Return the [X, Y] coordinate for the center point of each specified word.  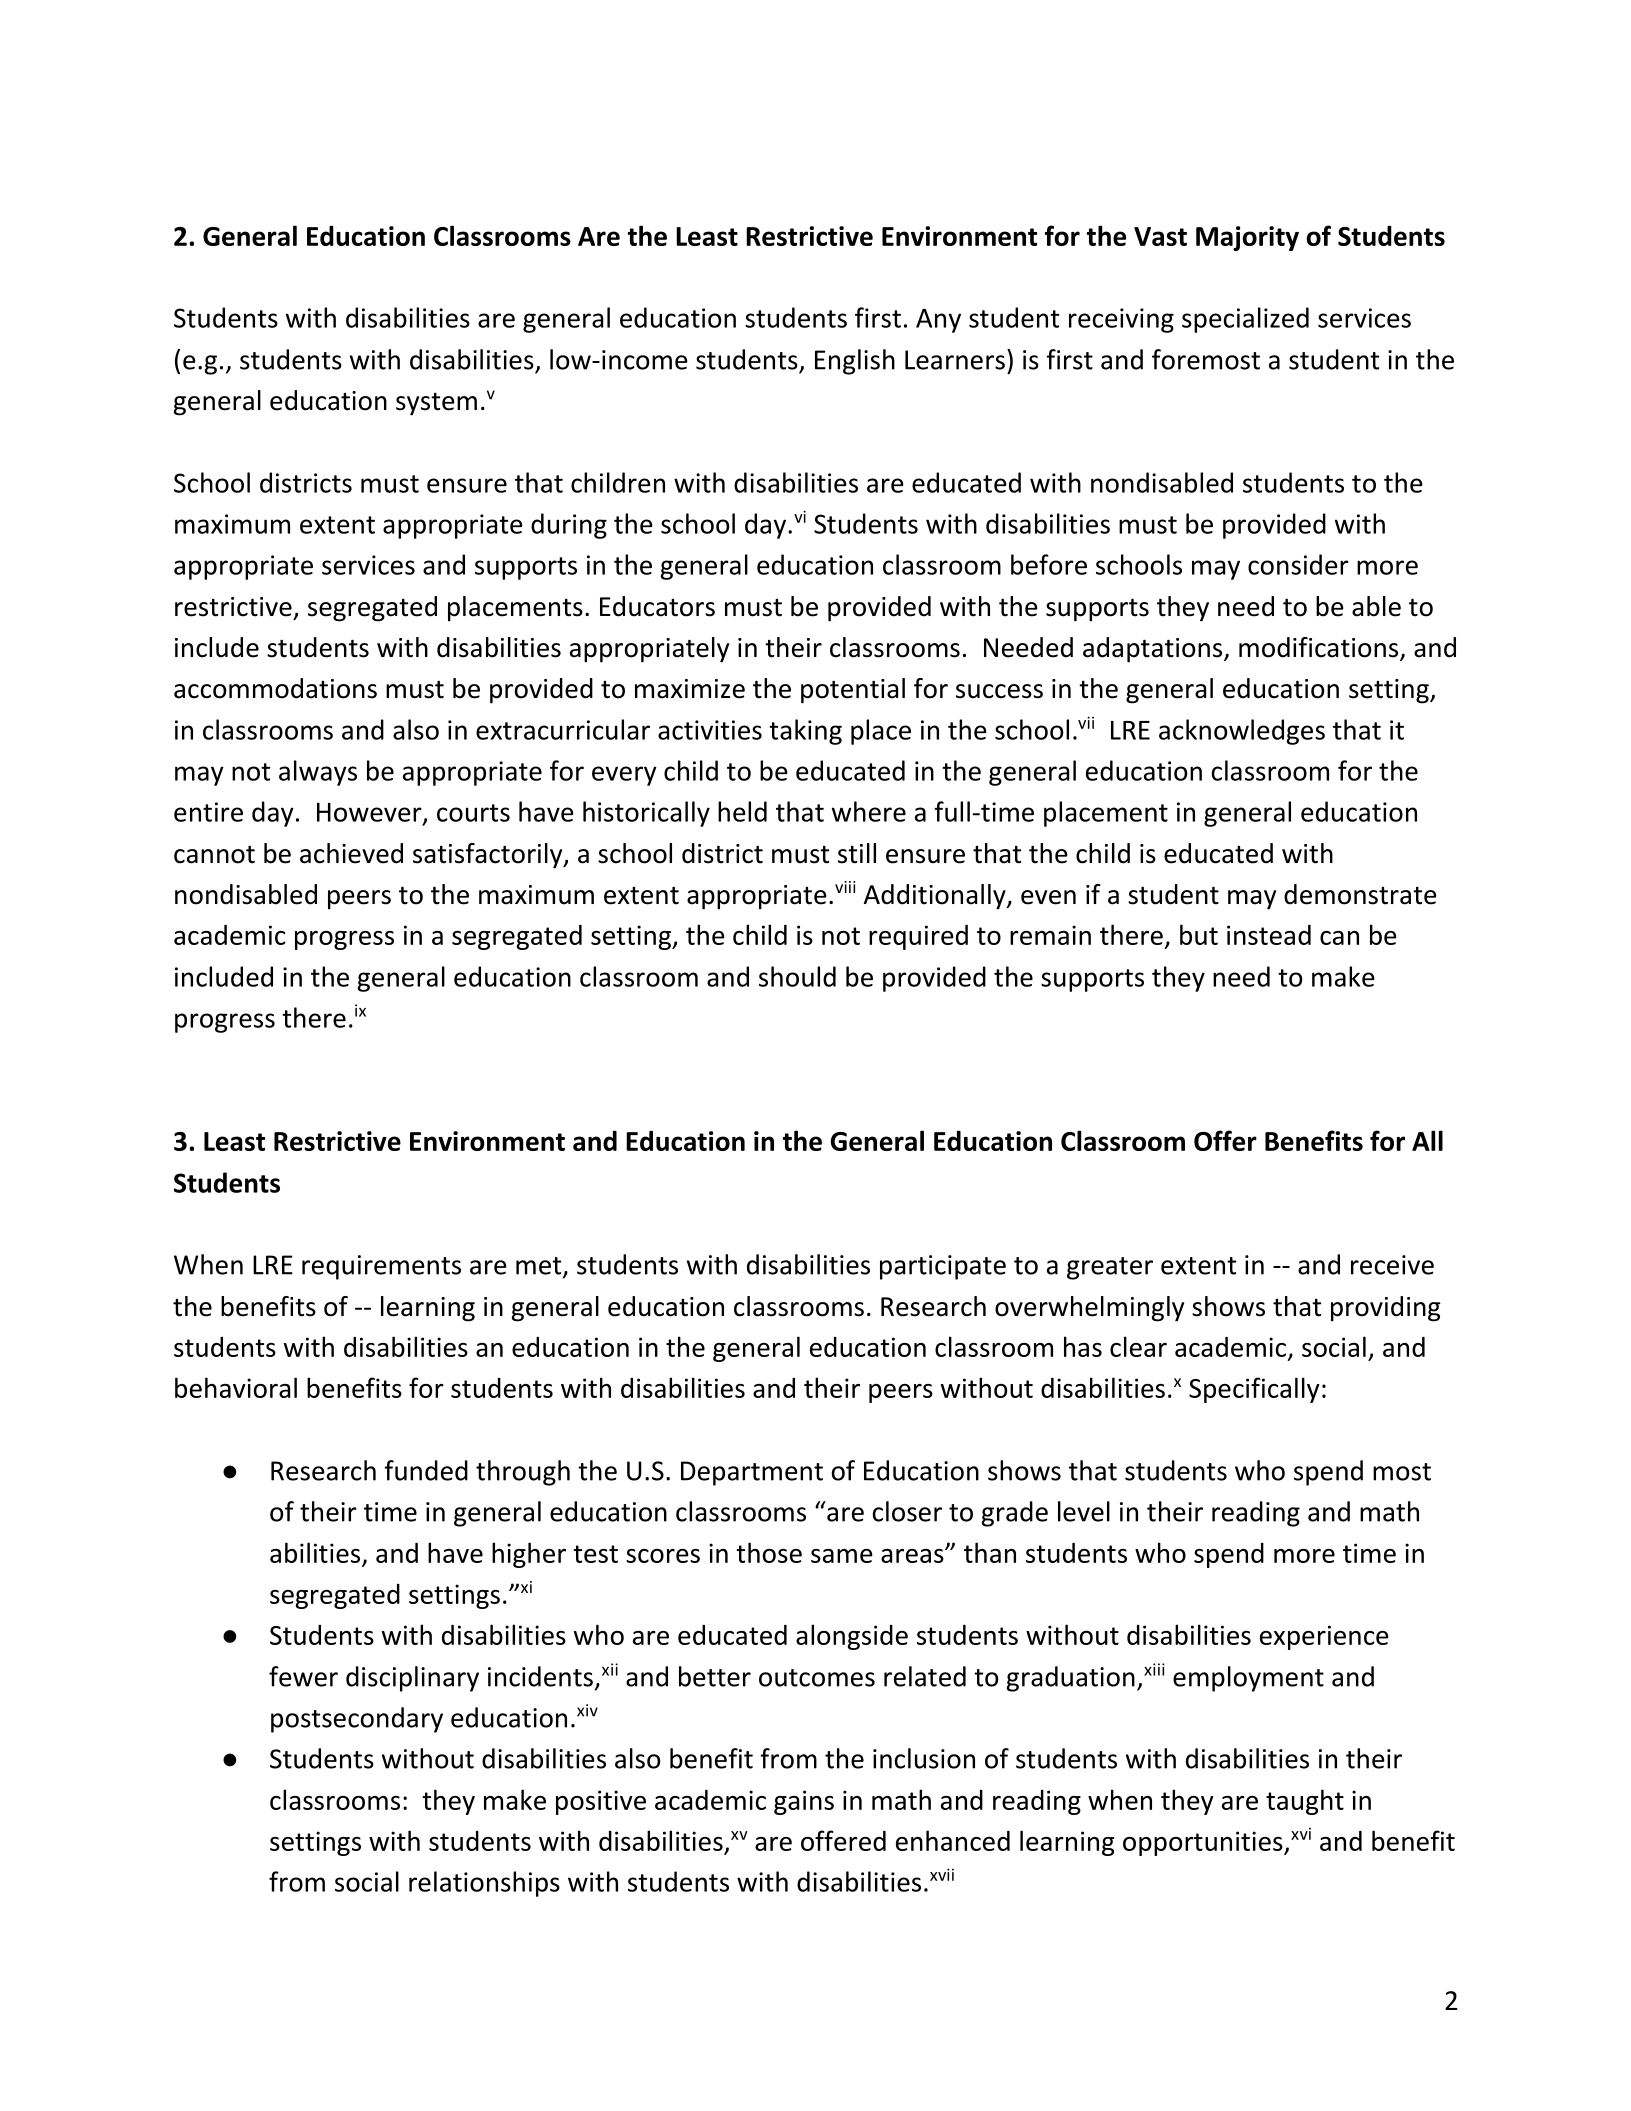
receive [1392, 1265]
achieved [351, 853]
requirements [381, 1267]
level [1084, 1511]
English [855, 362]
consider [1298, 564]
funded [426, 1470]
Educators [657, 606]
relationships [484, 1884]
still [857, 853]
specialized [1245, 320]
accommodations [275, 688]
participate [943, 1267]
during [569, 526]
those [769, 1552]
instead [1269, 935]
